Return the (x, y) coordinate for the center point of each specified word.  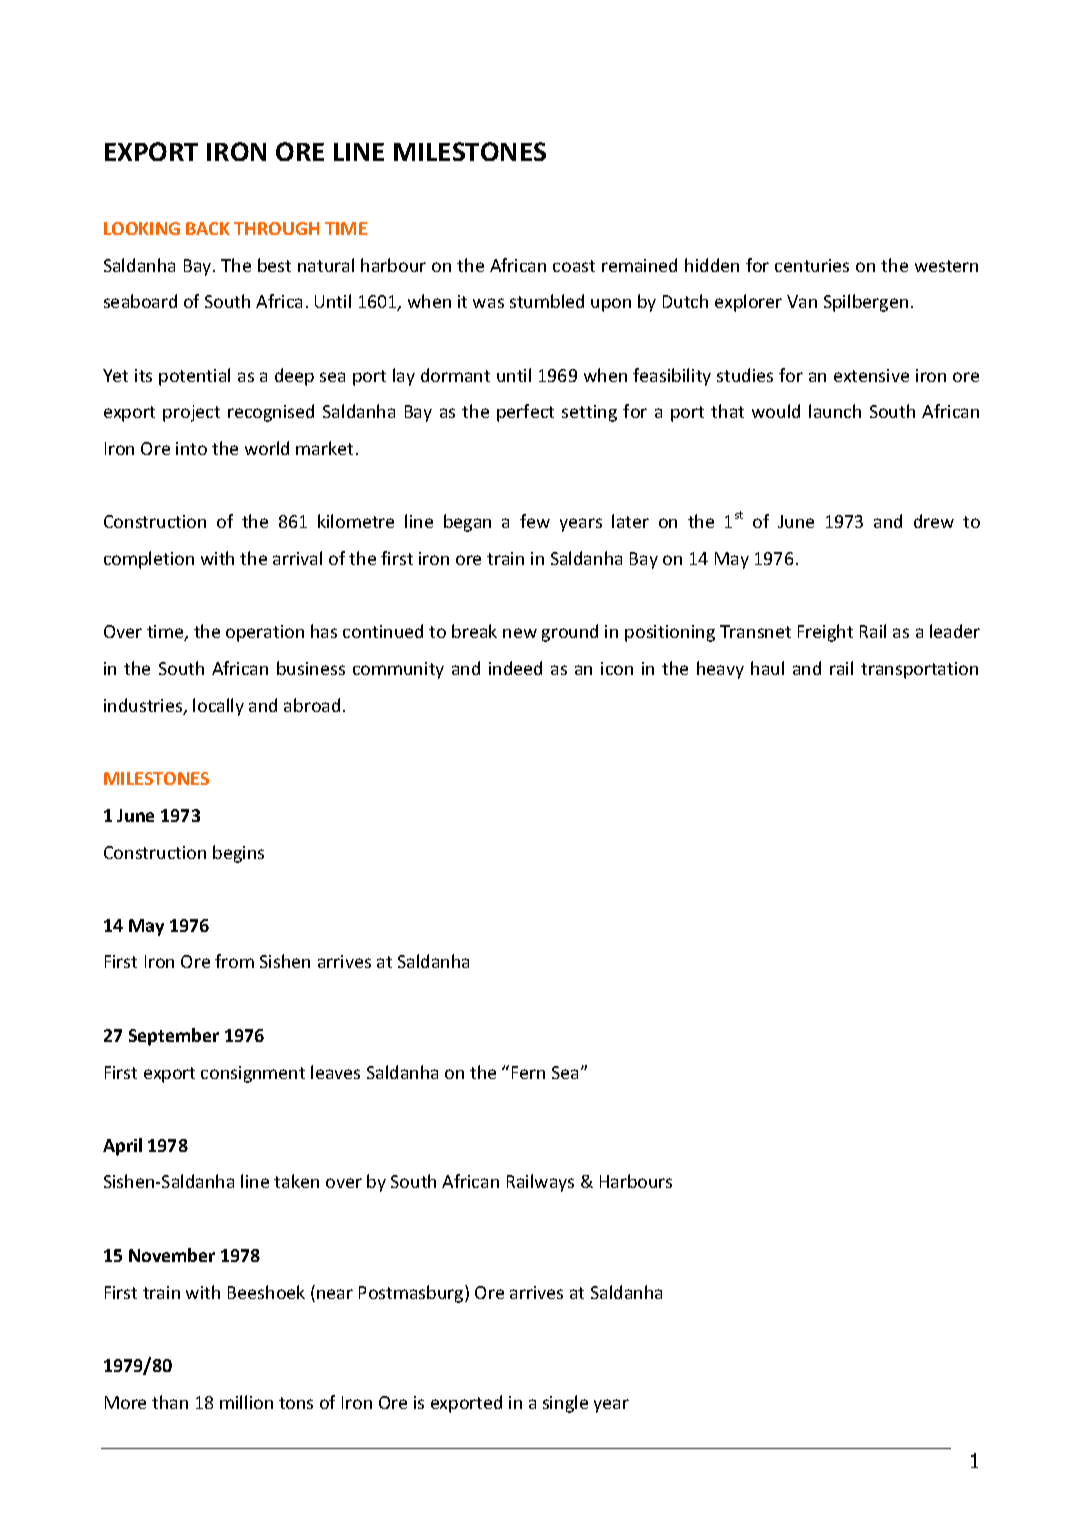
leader (955, 631)
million (246, 1402)
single (565, 1404)
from (234, 961)
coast (574, 266)
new (520, 633)
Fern (528, 1072)
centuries (812, 265)
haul (767, 668)
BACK (208, 228)
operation (265, 633)
